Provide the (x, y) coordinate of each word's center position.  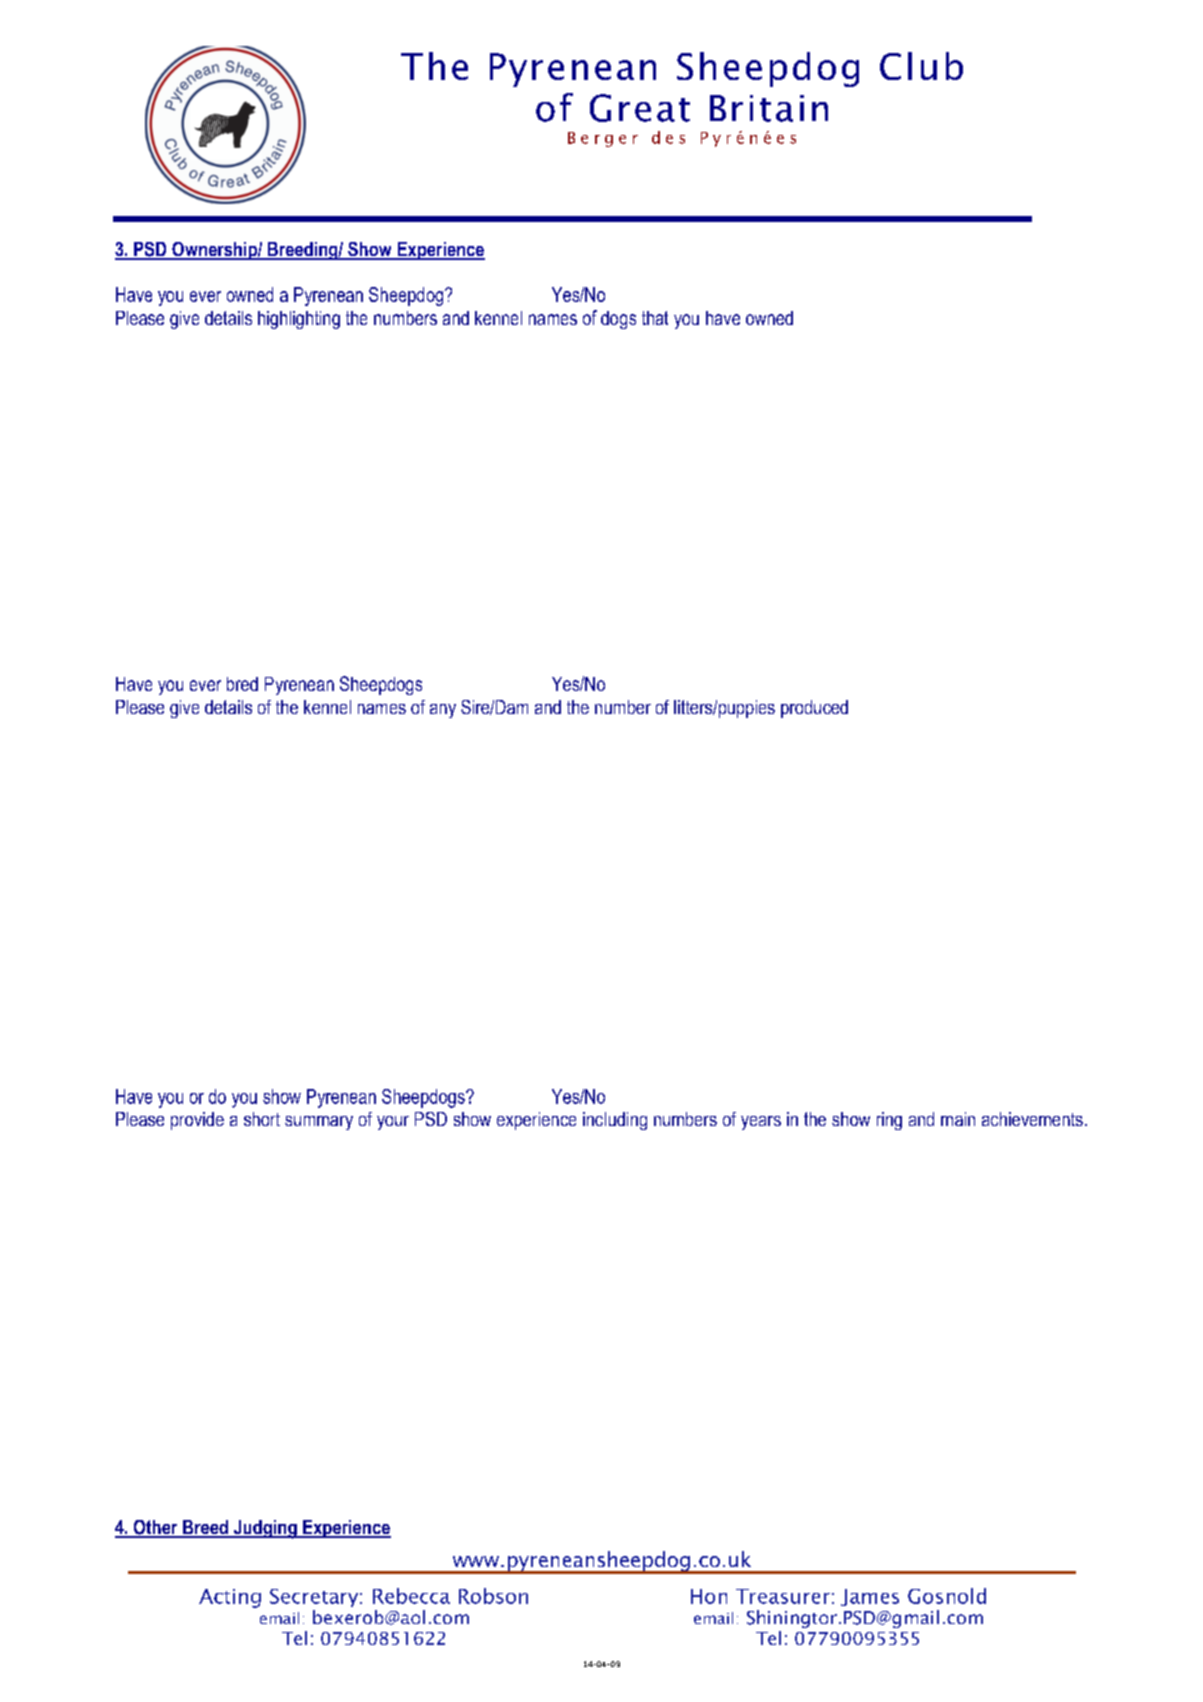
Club (921, 66)
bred (242, 684)
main (958, 1119)
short (262, 1119)
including (615, 1121)
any (443, 711)
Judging (265, 1529)
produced (814, 709)
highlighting (299, 320)
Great (640, 108)
